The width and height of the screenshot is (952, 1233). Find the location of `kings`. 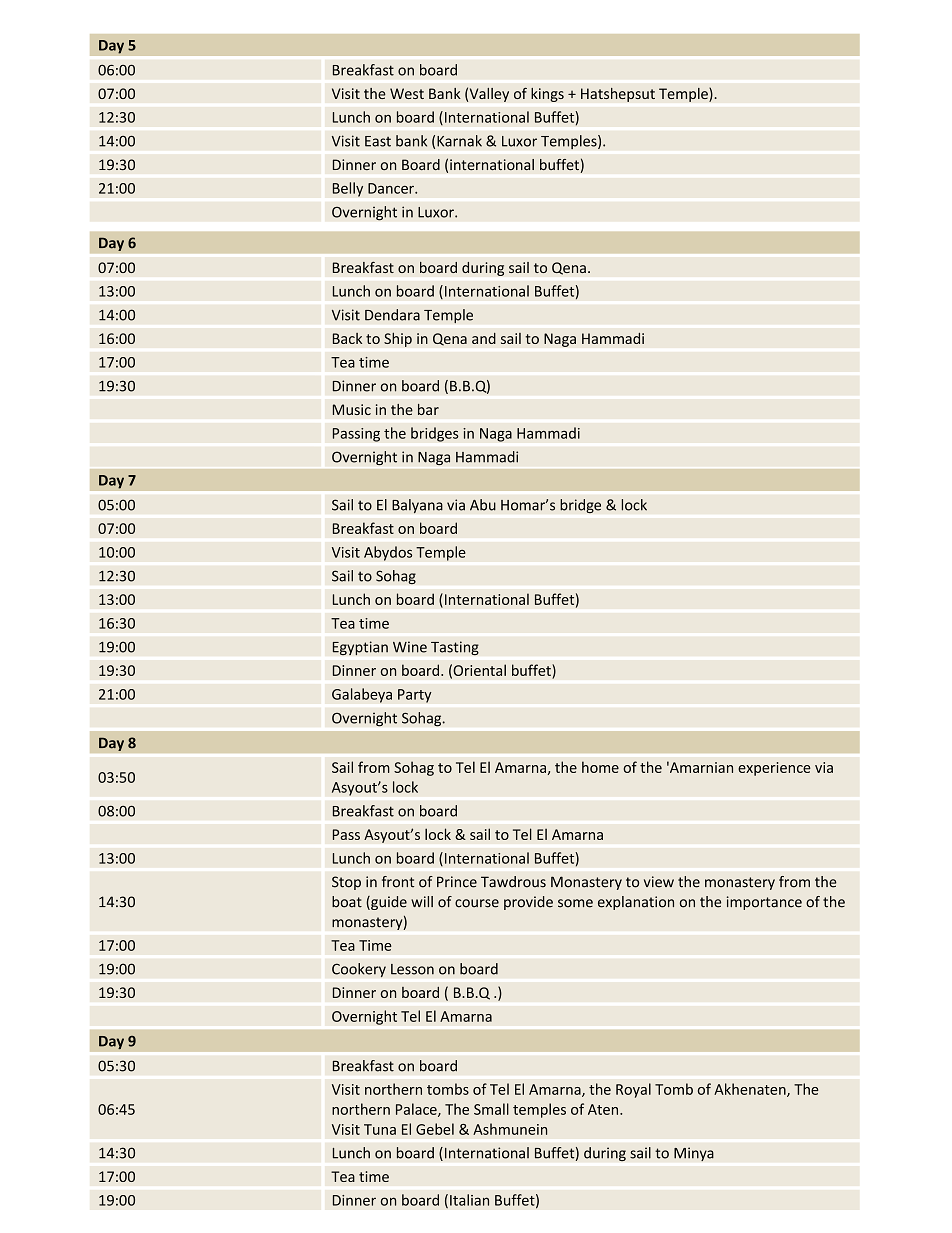

kings is located at coordinates (547, 94).
